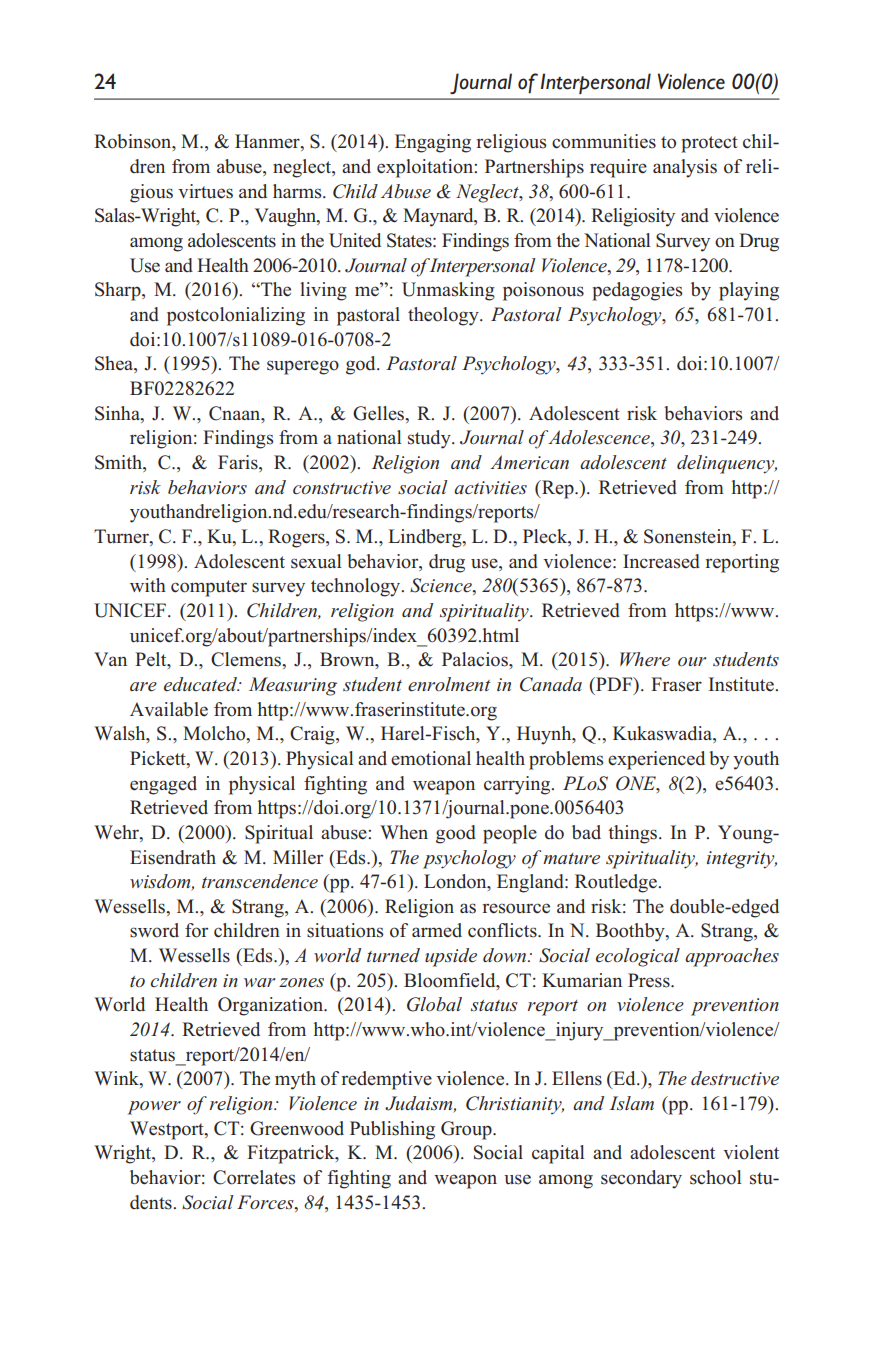 The width and height of the screenshot is (887, 1372). I want to click on Westport, so click(168, 1130).
